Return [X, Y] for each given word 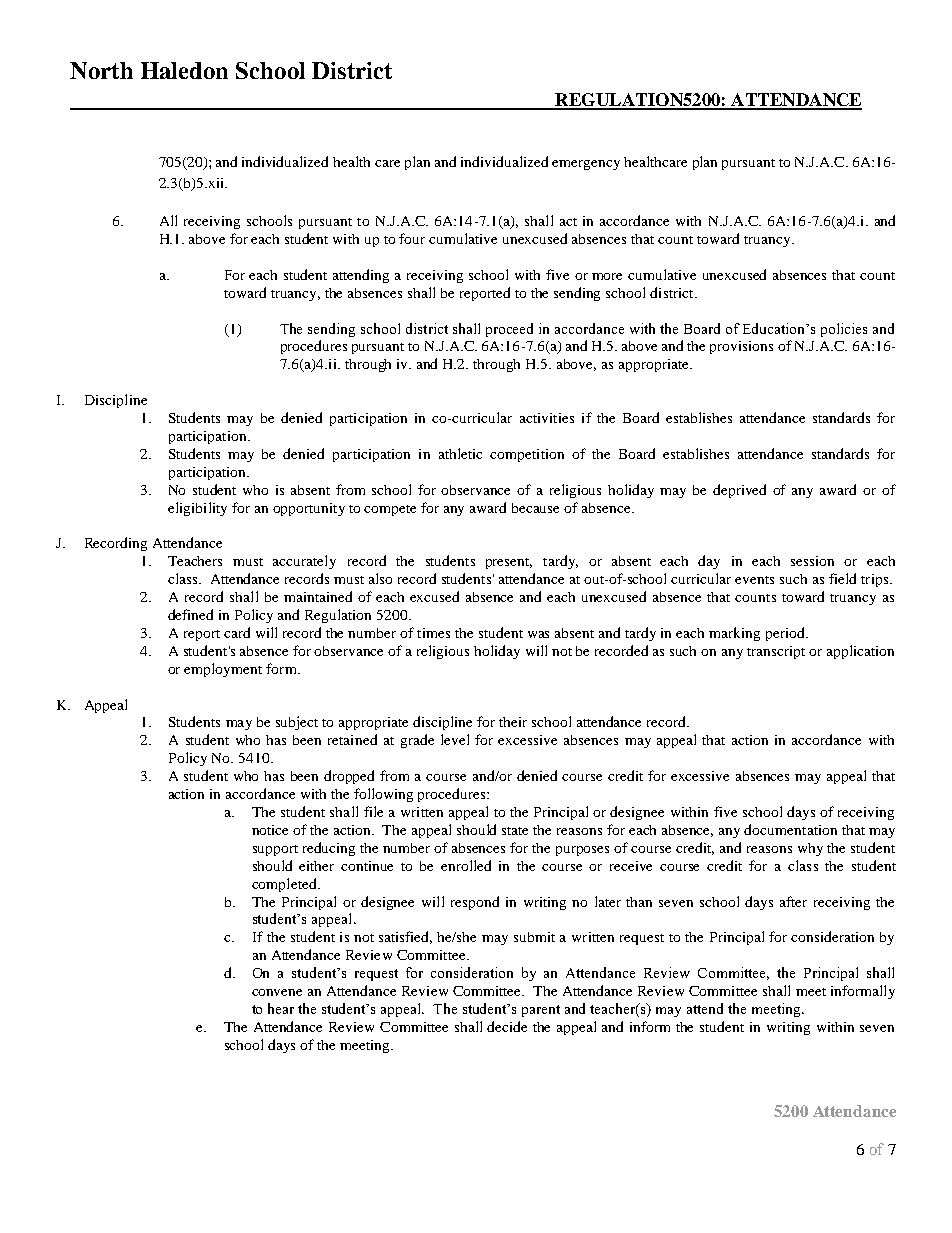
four [412, 238]
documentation [790, 829]
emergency [586, 165]
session [812, 561]
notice [270, 830]
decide [507, 1026]
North [101, 70]
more [607, 276]
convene [277, 992]
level [455, 739]
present [509, 563]
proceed [509, 330]
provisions [741, 347]
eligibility [197, 509]
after [793, 901]
